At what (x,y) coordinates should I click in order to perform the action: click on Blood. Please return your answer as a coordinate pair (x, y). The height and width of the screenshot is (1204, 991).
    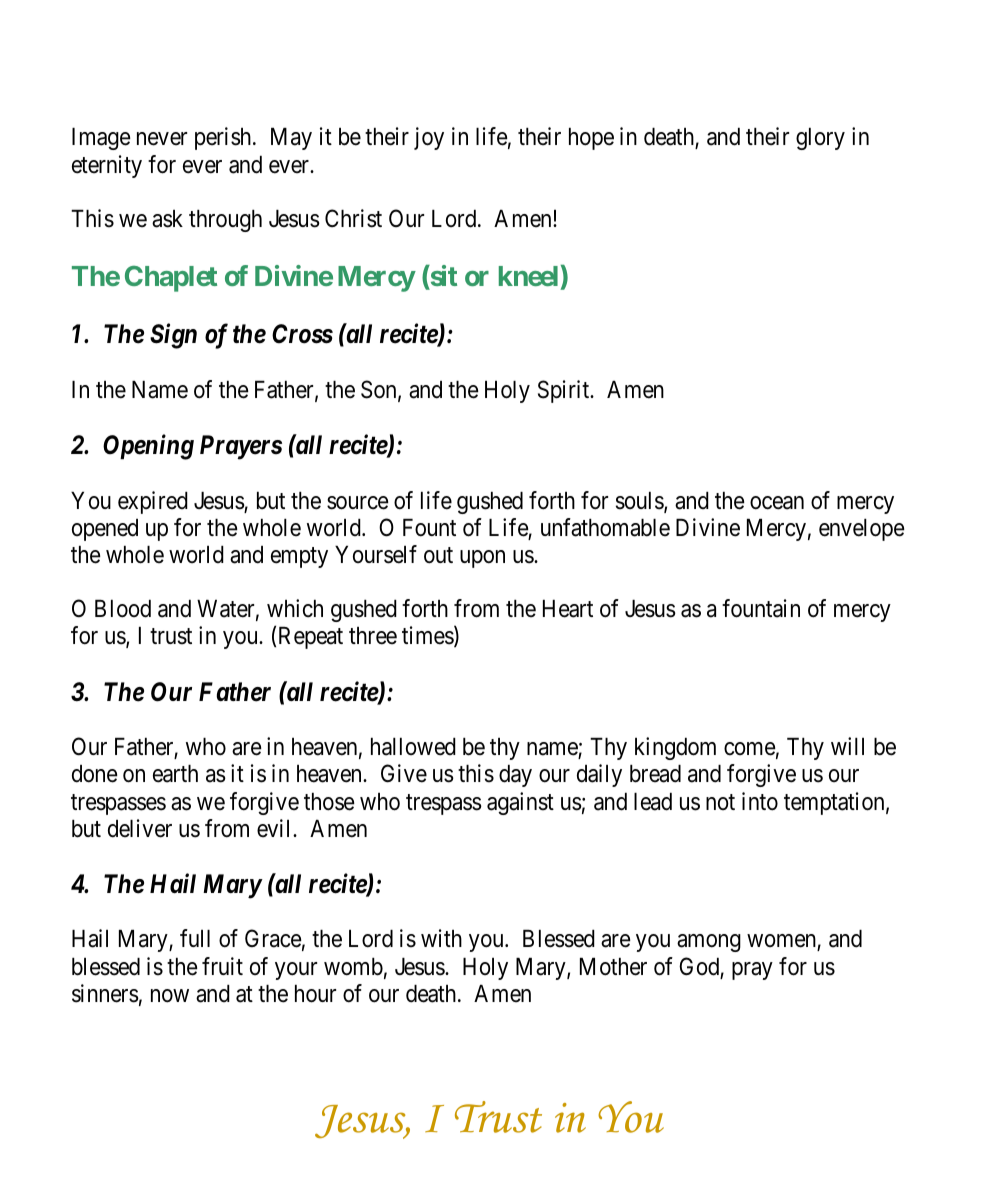
    Looking at the image, I should click on (123, 609).
